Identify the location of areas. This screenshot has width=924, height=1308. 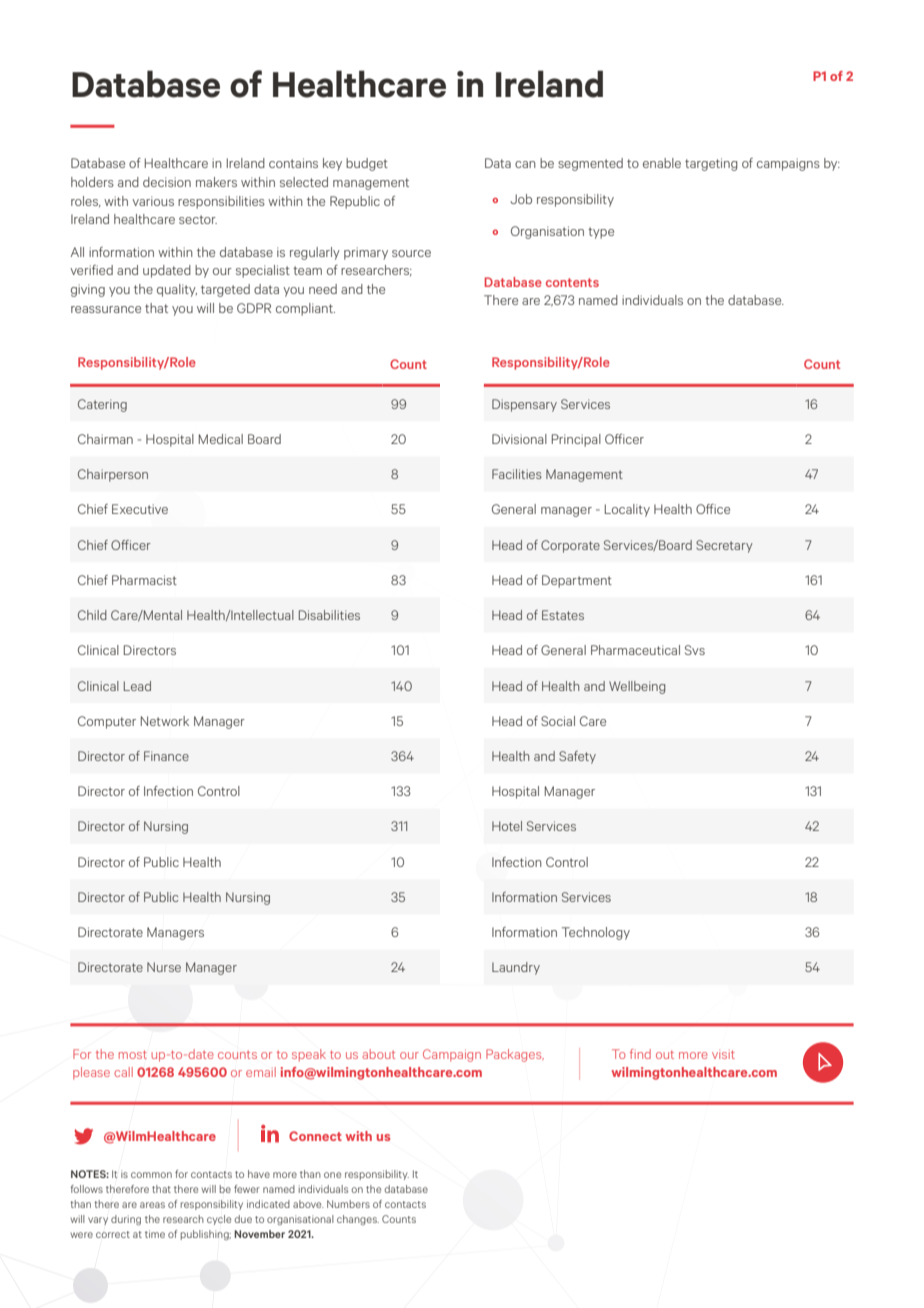
(152, 1205).
